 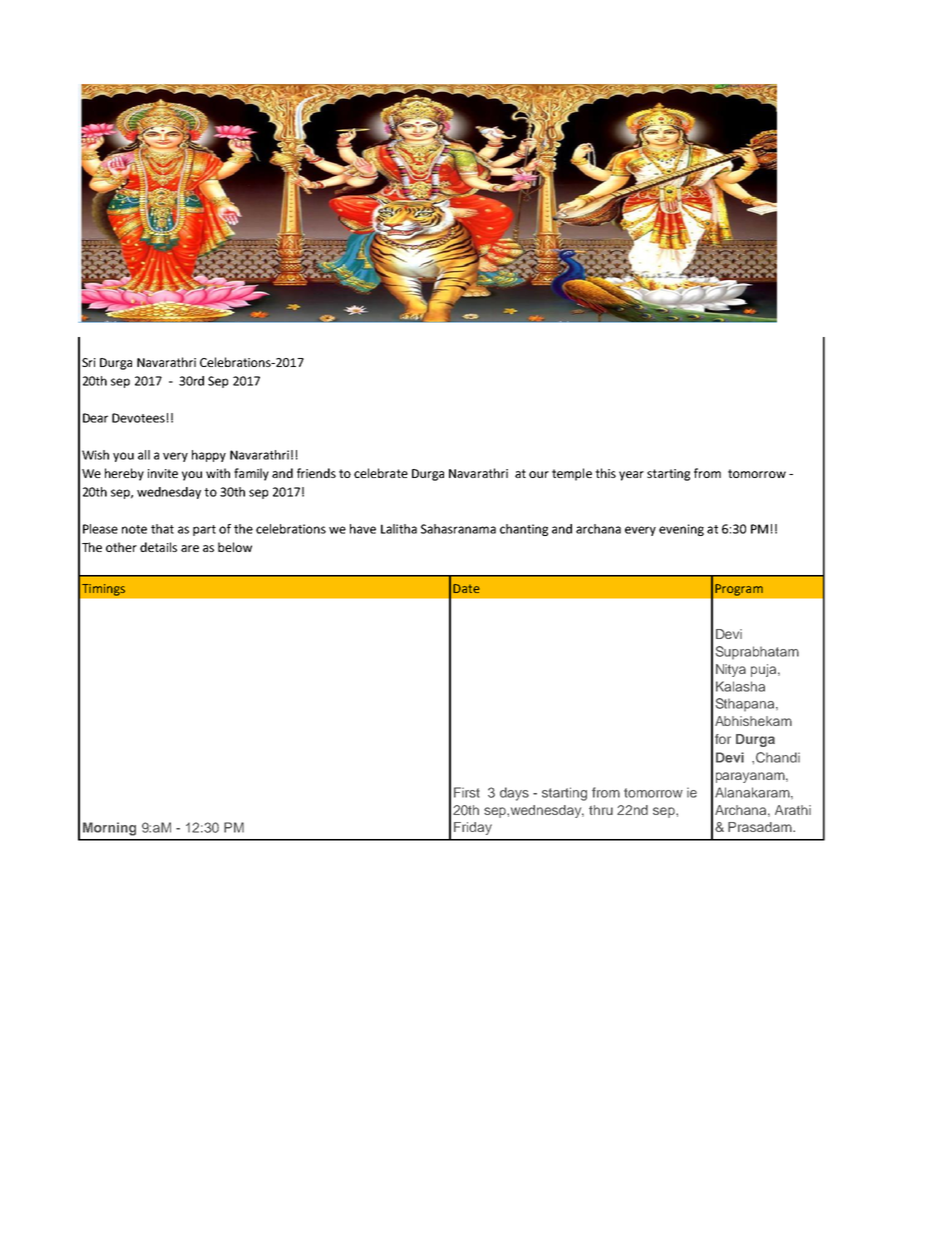 What do you see at coordinates (363, 529) in the image?
I see `have` at bounding box center [363, 529].
